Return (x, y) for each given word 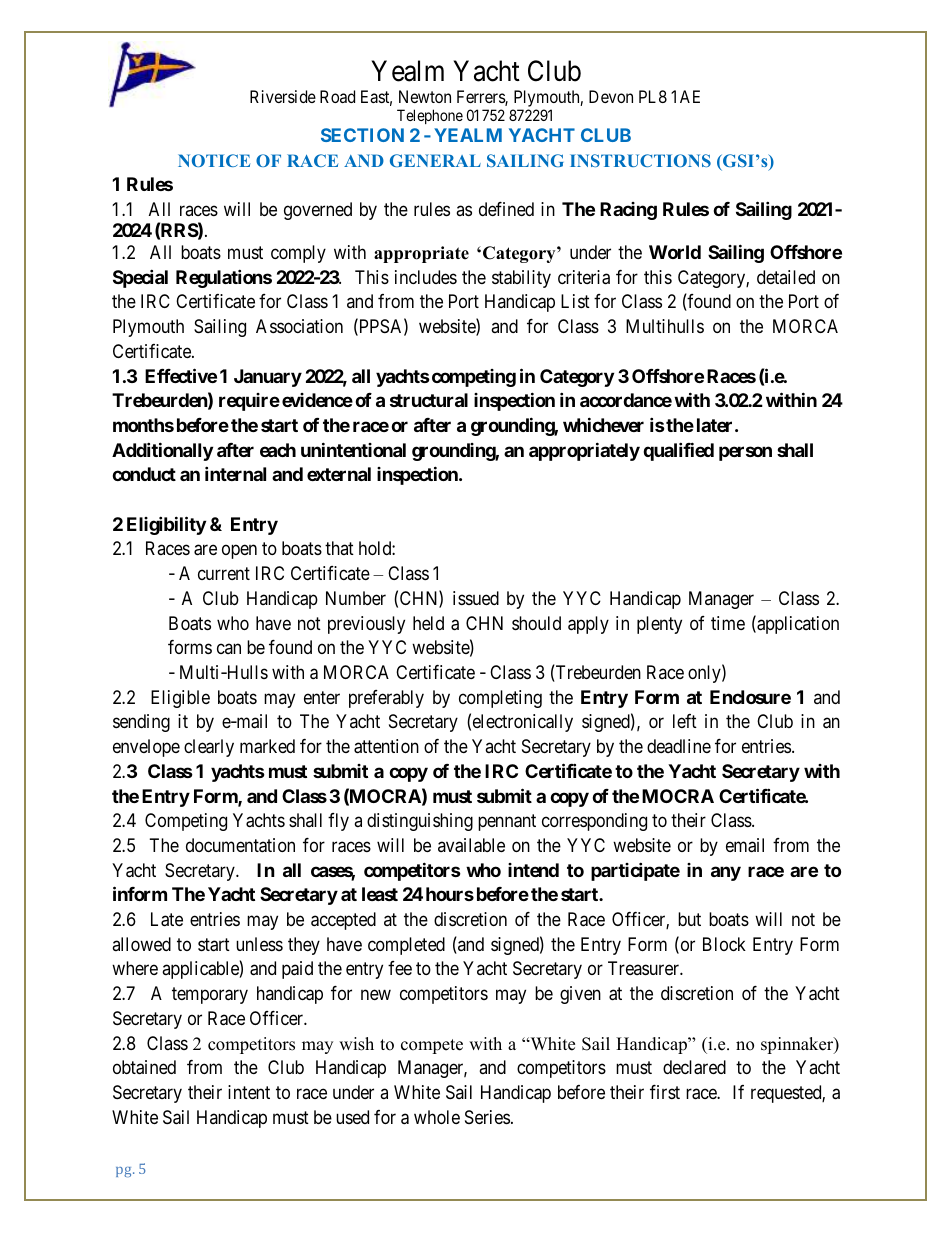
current (224, 573)
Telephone (430, 116)
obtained (144, 1067)
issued (476, 598)
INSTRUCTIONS (640, 160)
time (728, 623)
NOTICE (214, 160)
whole (437, 1117)
